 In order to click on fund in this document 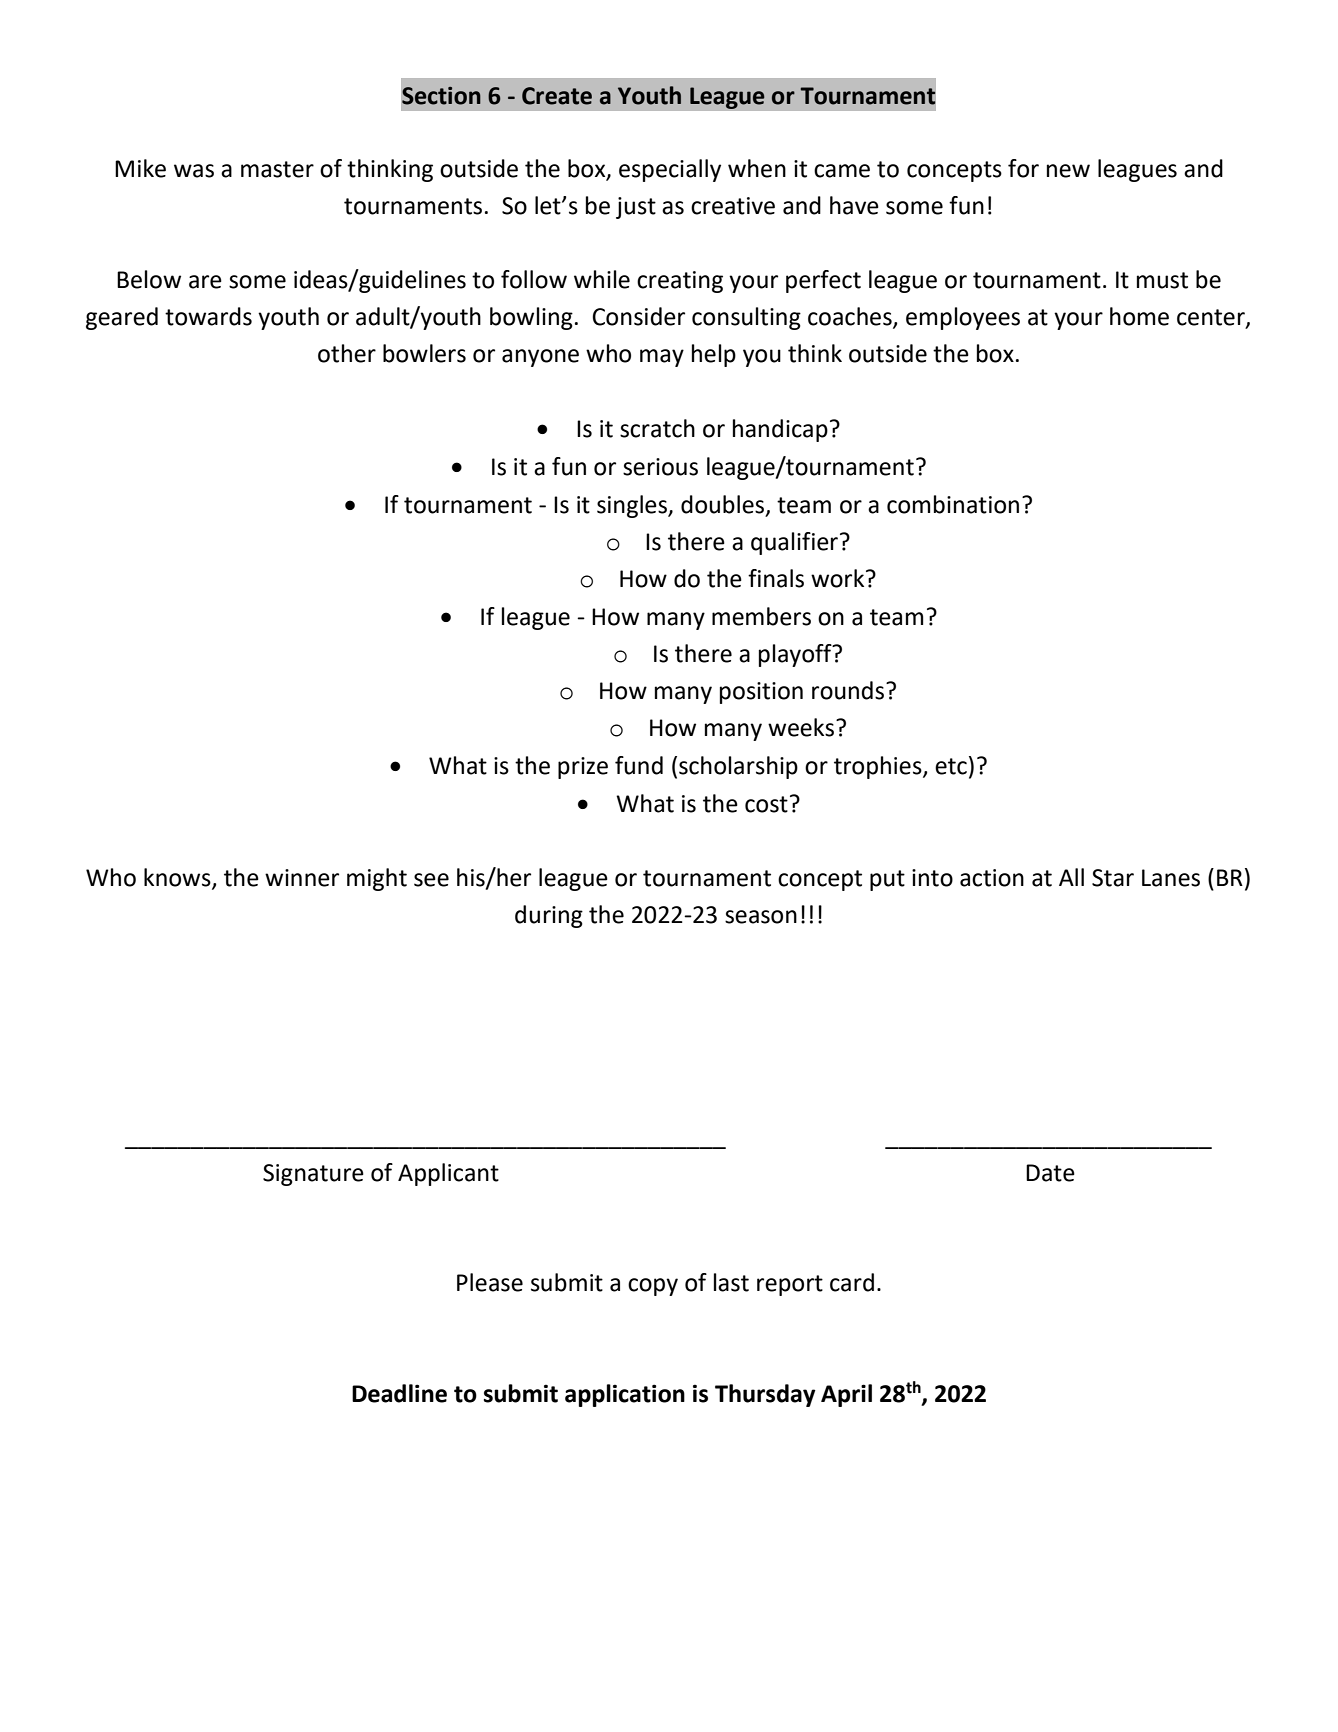, I will do `click(639, 765)`.
